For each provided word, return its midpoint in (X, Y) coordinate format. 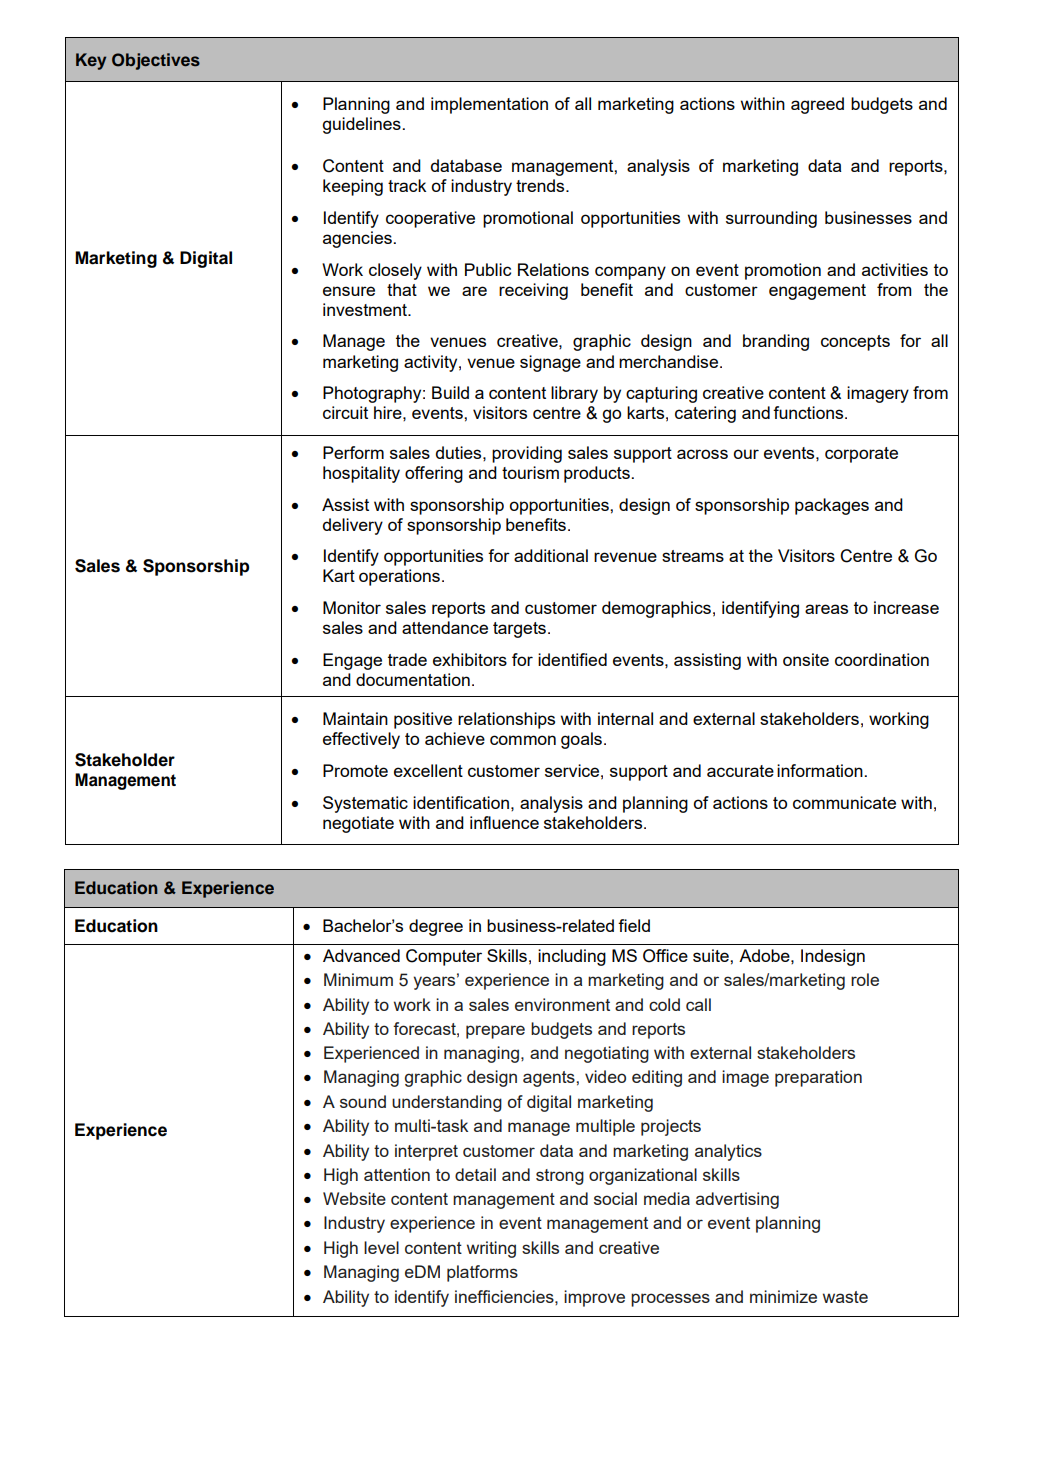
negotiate (358, 824)
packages (832, 506)
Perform (353, 452)
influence (504, 822)
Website (354, 1198)
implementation (489, 105)
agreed (817, 105)
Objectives (156, 61)
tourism (530, 472)
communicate (844, 802)
